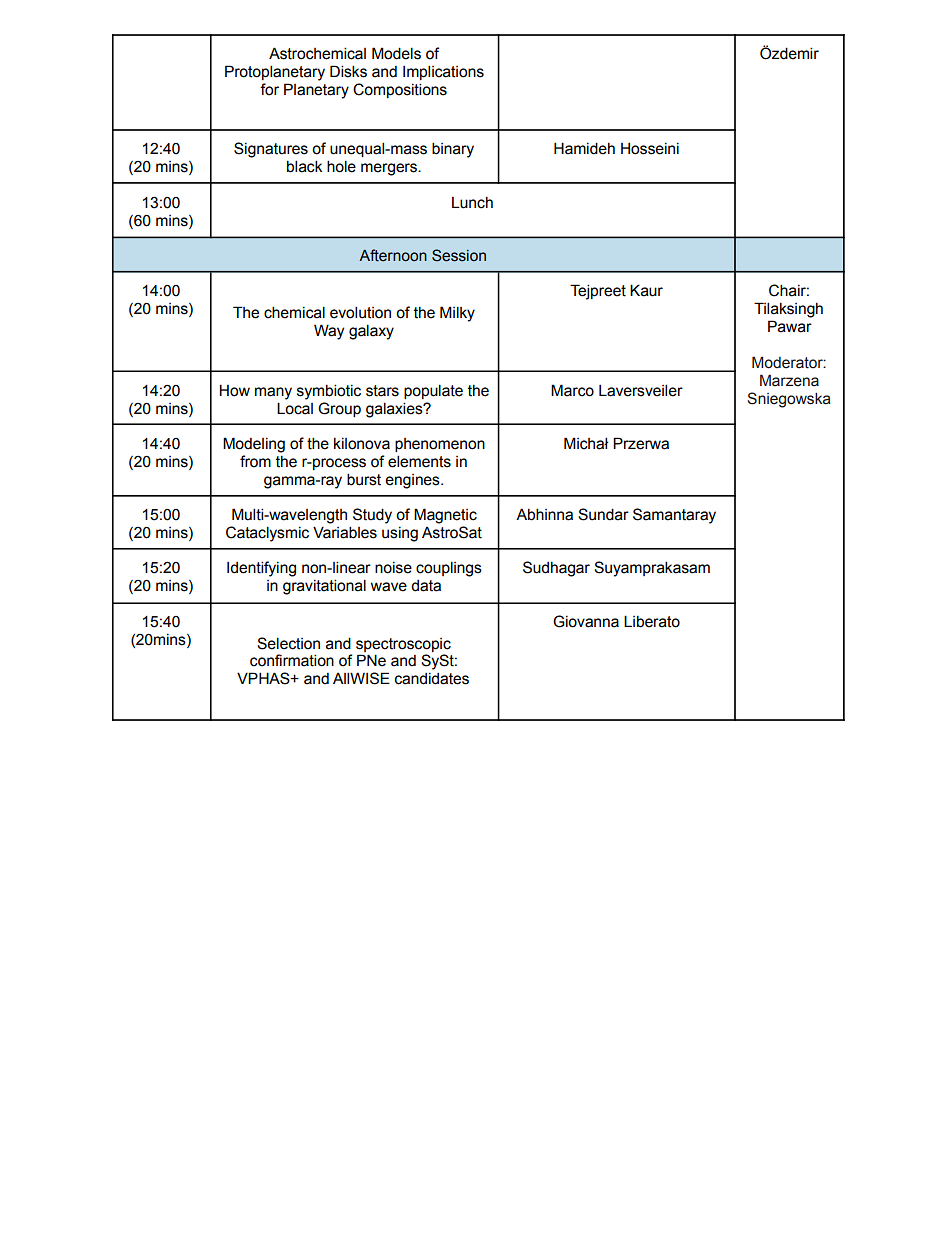  What do you see at coordinates (472, 203) in the image?
I see `Lunch` at bounding box center [472, 203].
